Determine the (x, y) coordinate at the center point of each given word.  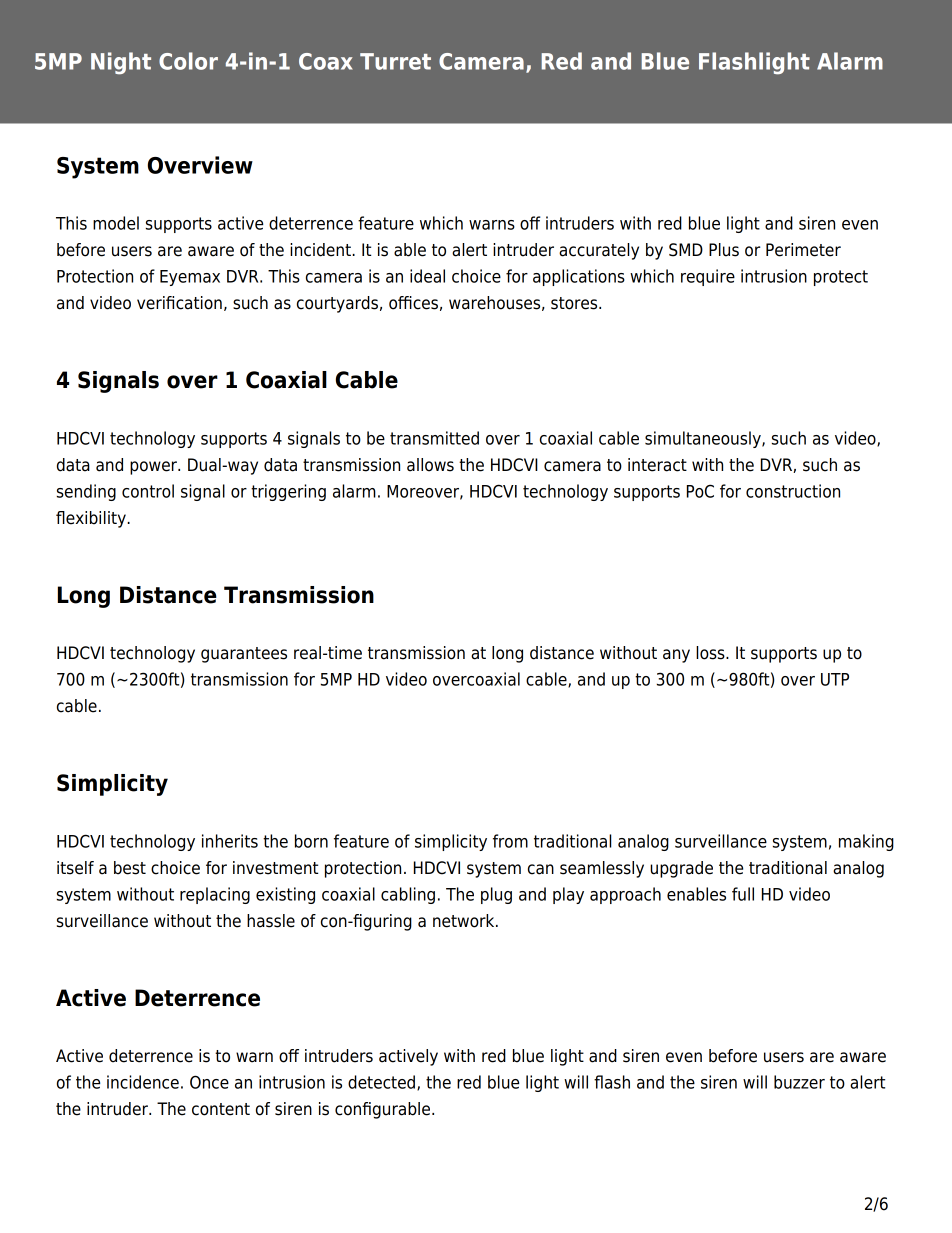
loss (711, 653)
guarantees (244, 655)
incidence (143, 1082)
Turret (395, 61)
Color (188, 61)
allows (430, 465)
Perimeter (803, 250)
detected (383, 1083)
